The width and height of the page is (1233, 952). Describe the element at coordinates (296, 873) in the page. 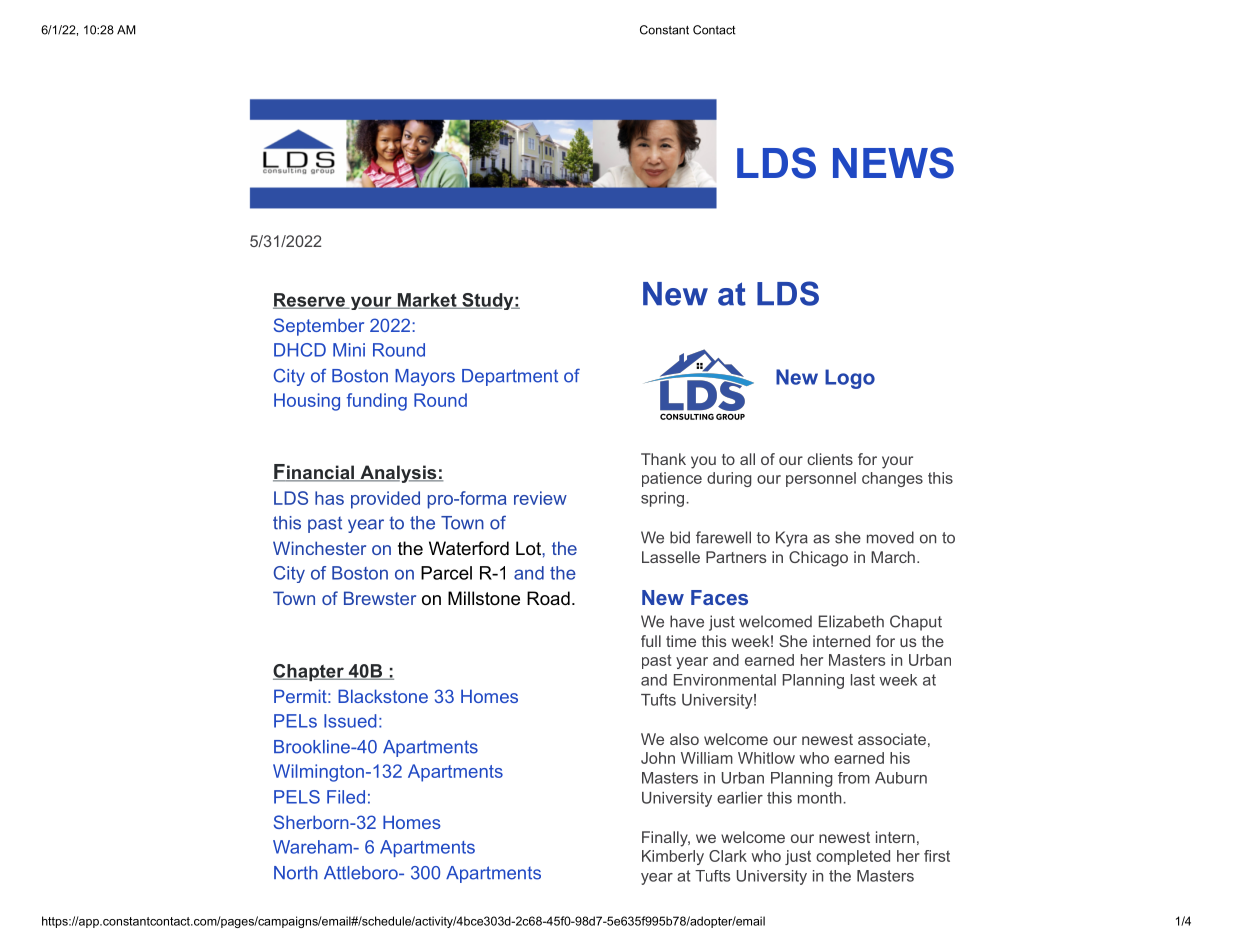

I see `North` at that location.
